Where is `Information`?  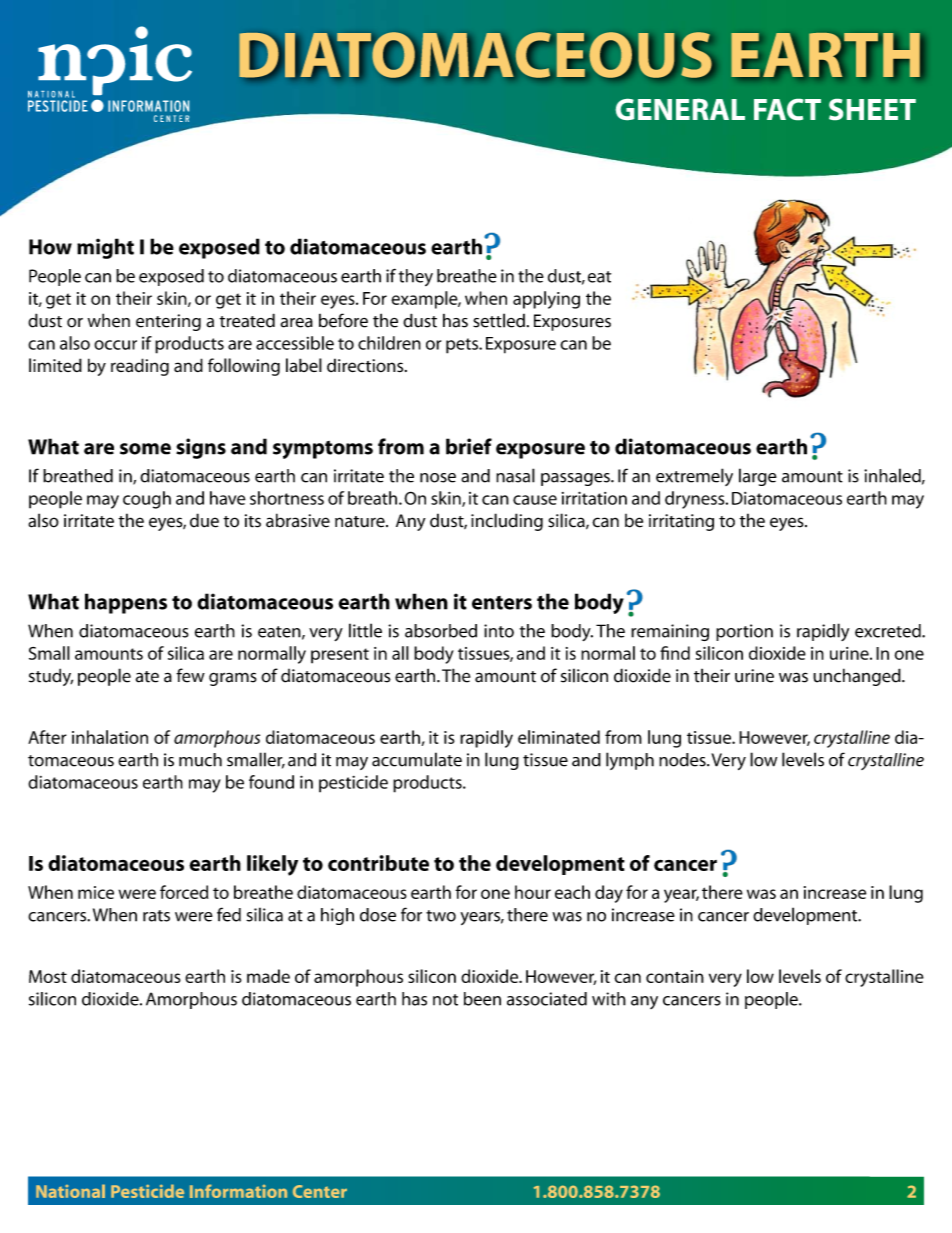 Information is located at coordinates (238, 1191).
